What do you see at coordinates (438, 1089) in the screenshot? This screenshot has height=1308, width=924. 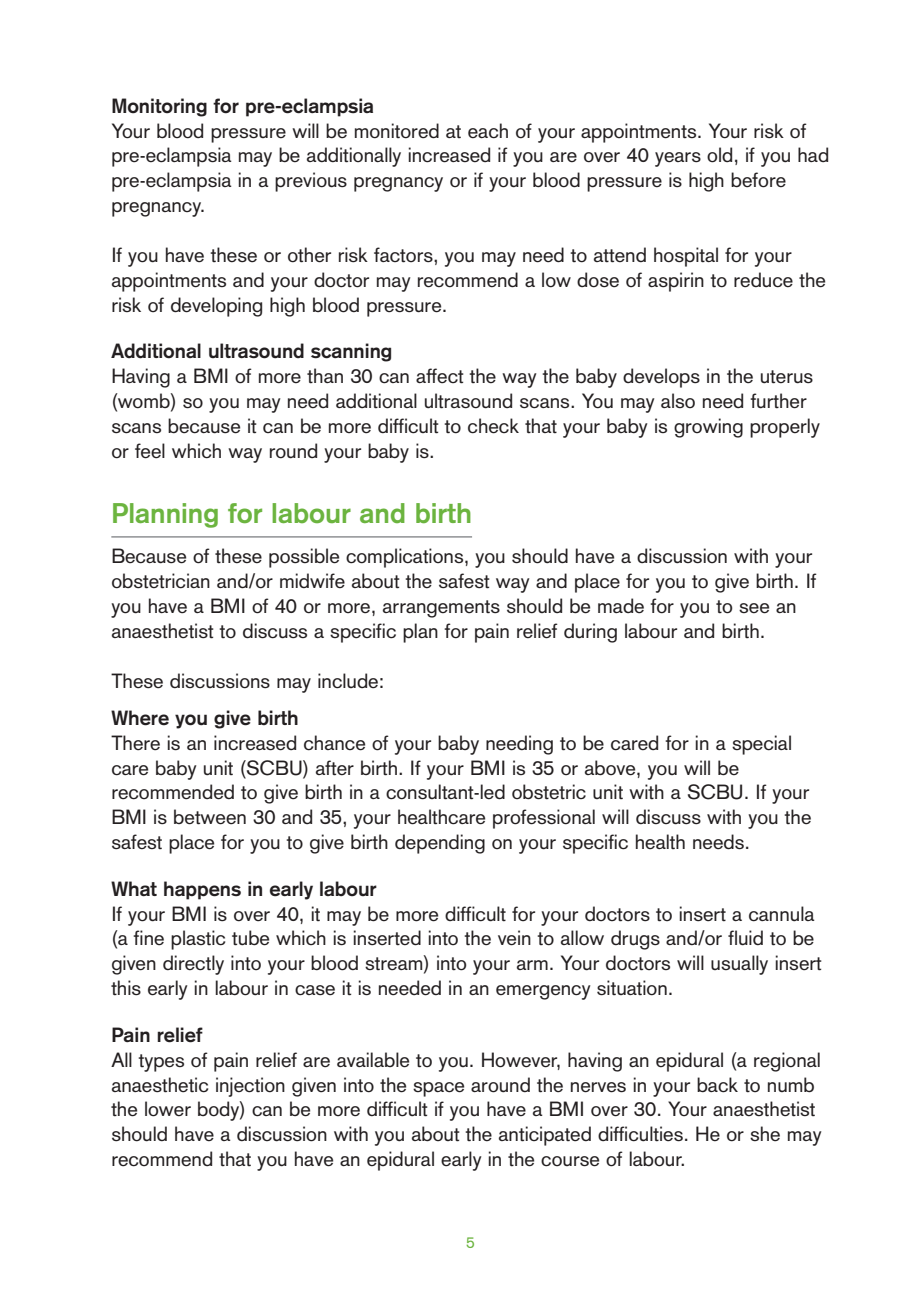 I see `space` at bounding box center [438, 1089].
